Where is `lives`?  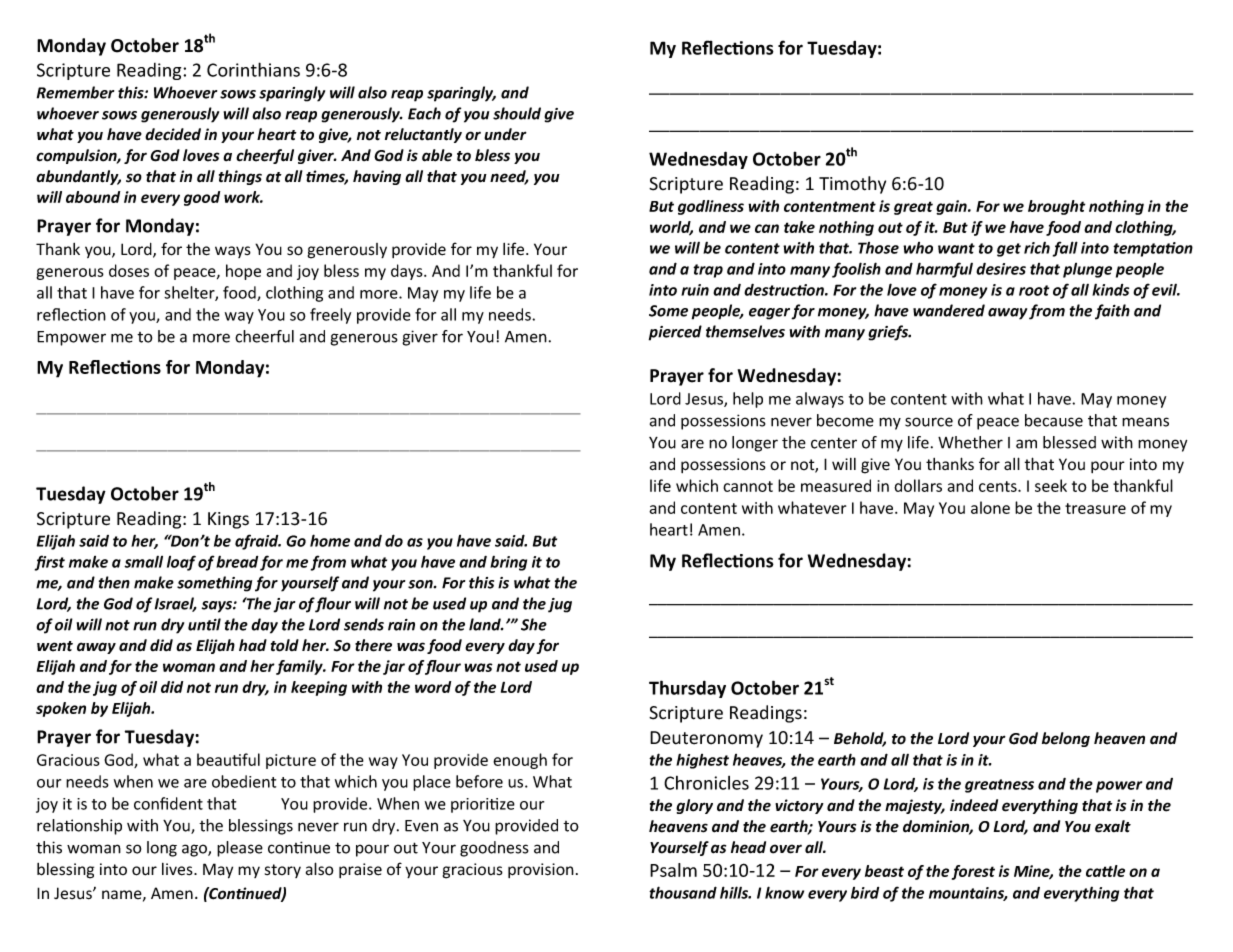
lives is located at coordinates (178, 869).
